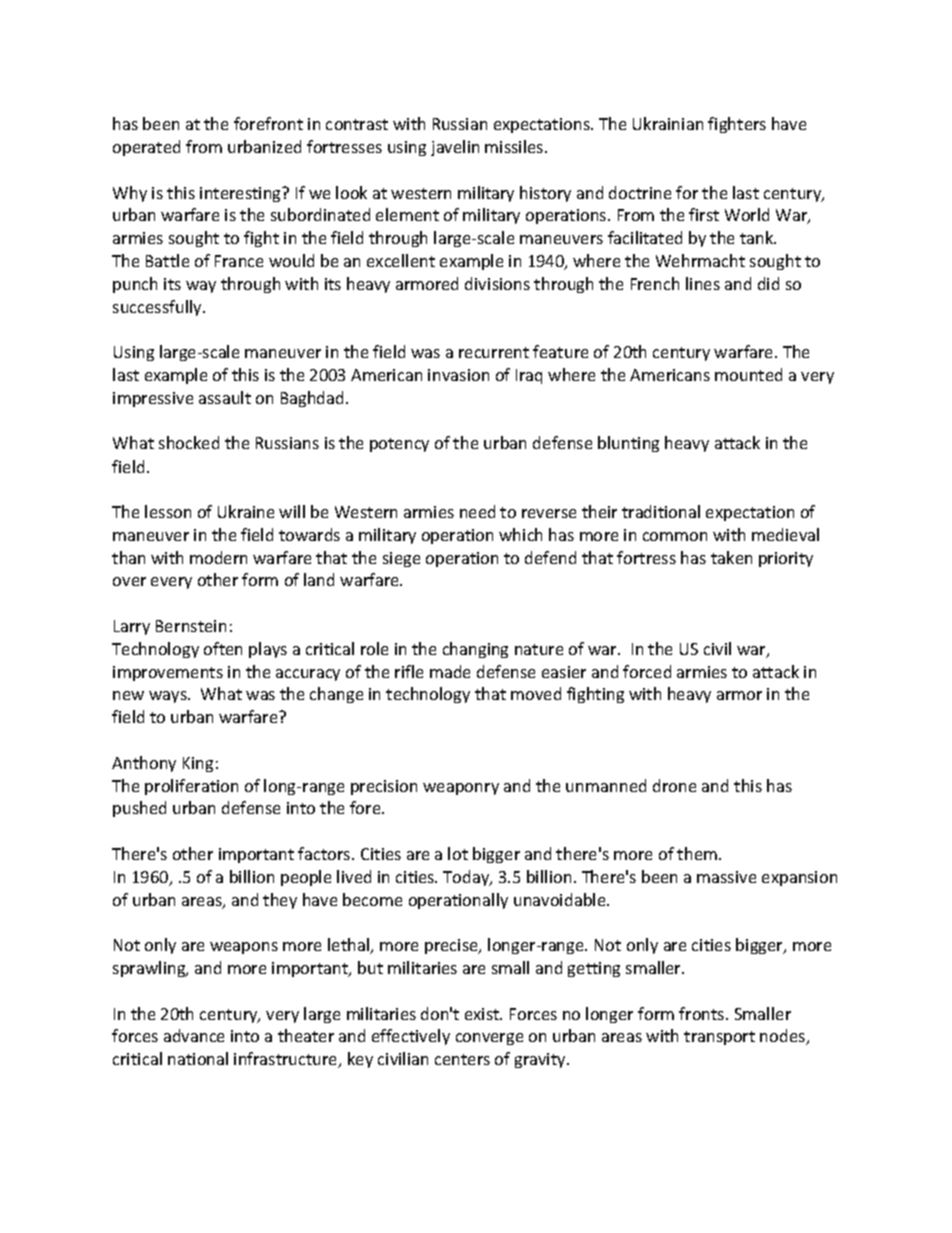  Describe the element at coordinates (146, 148) in the image. I see `operated` at that location.
